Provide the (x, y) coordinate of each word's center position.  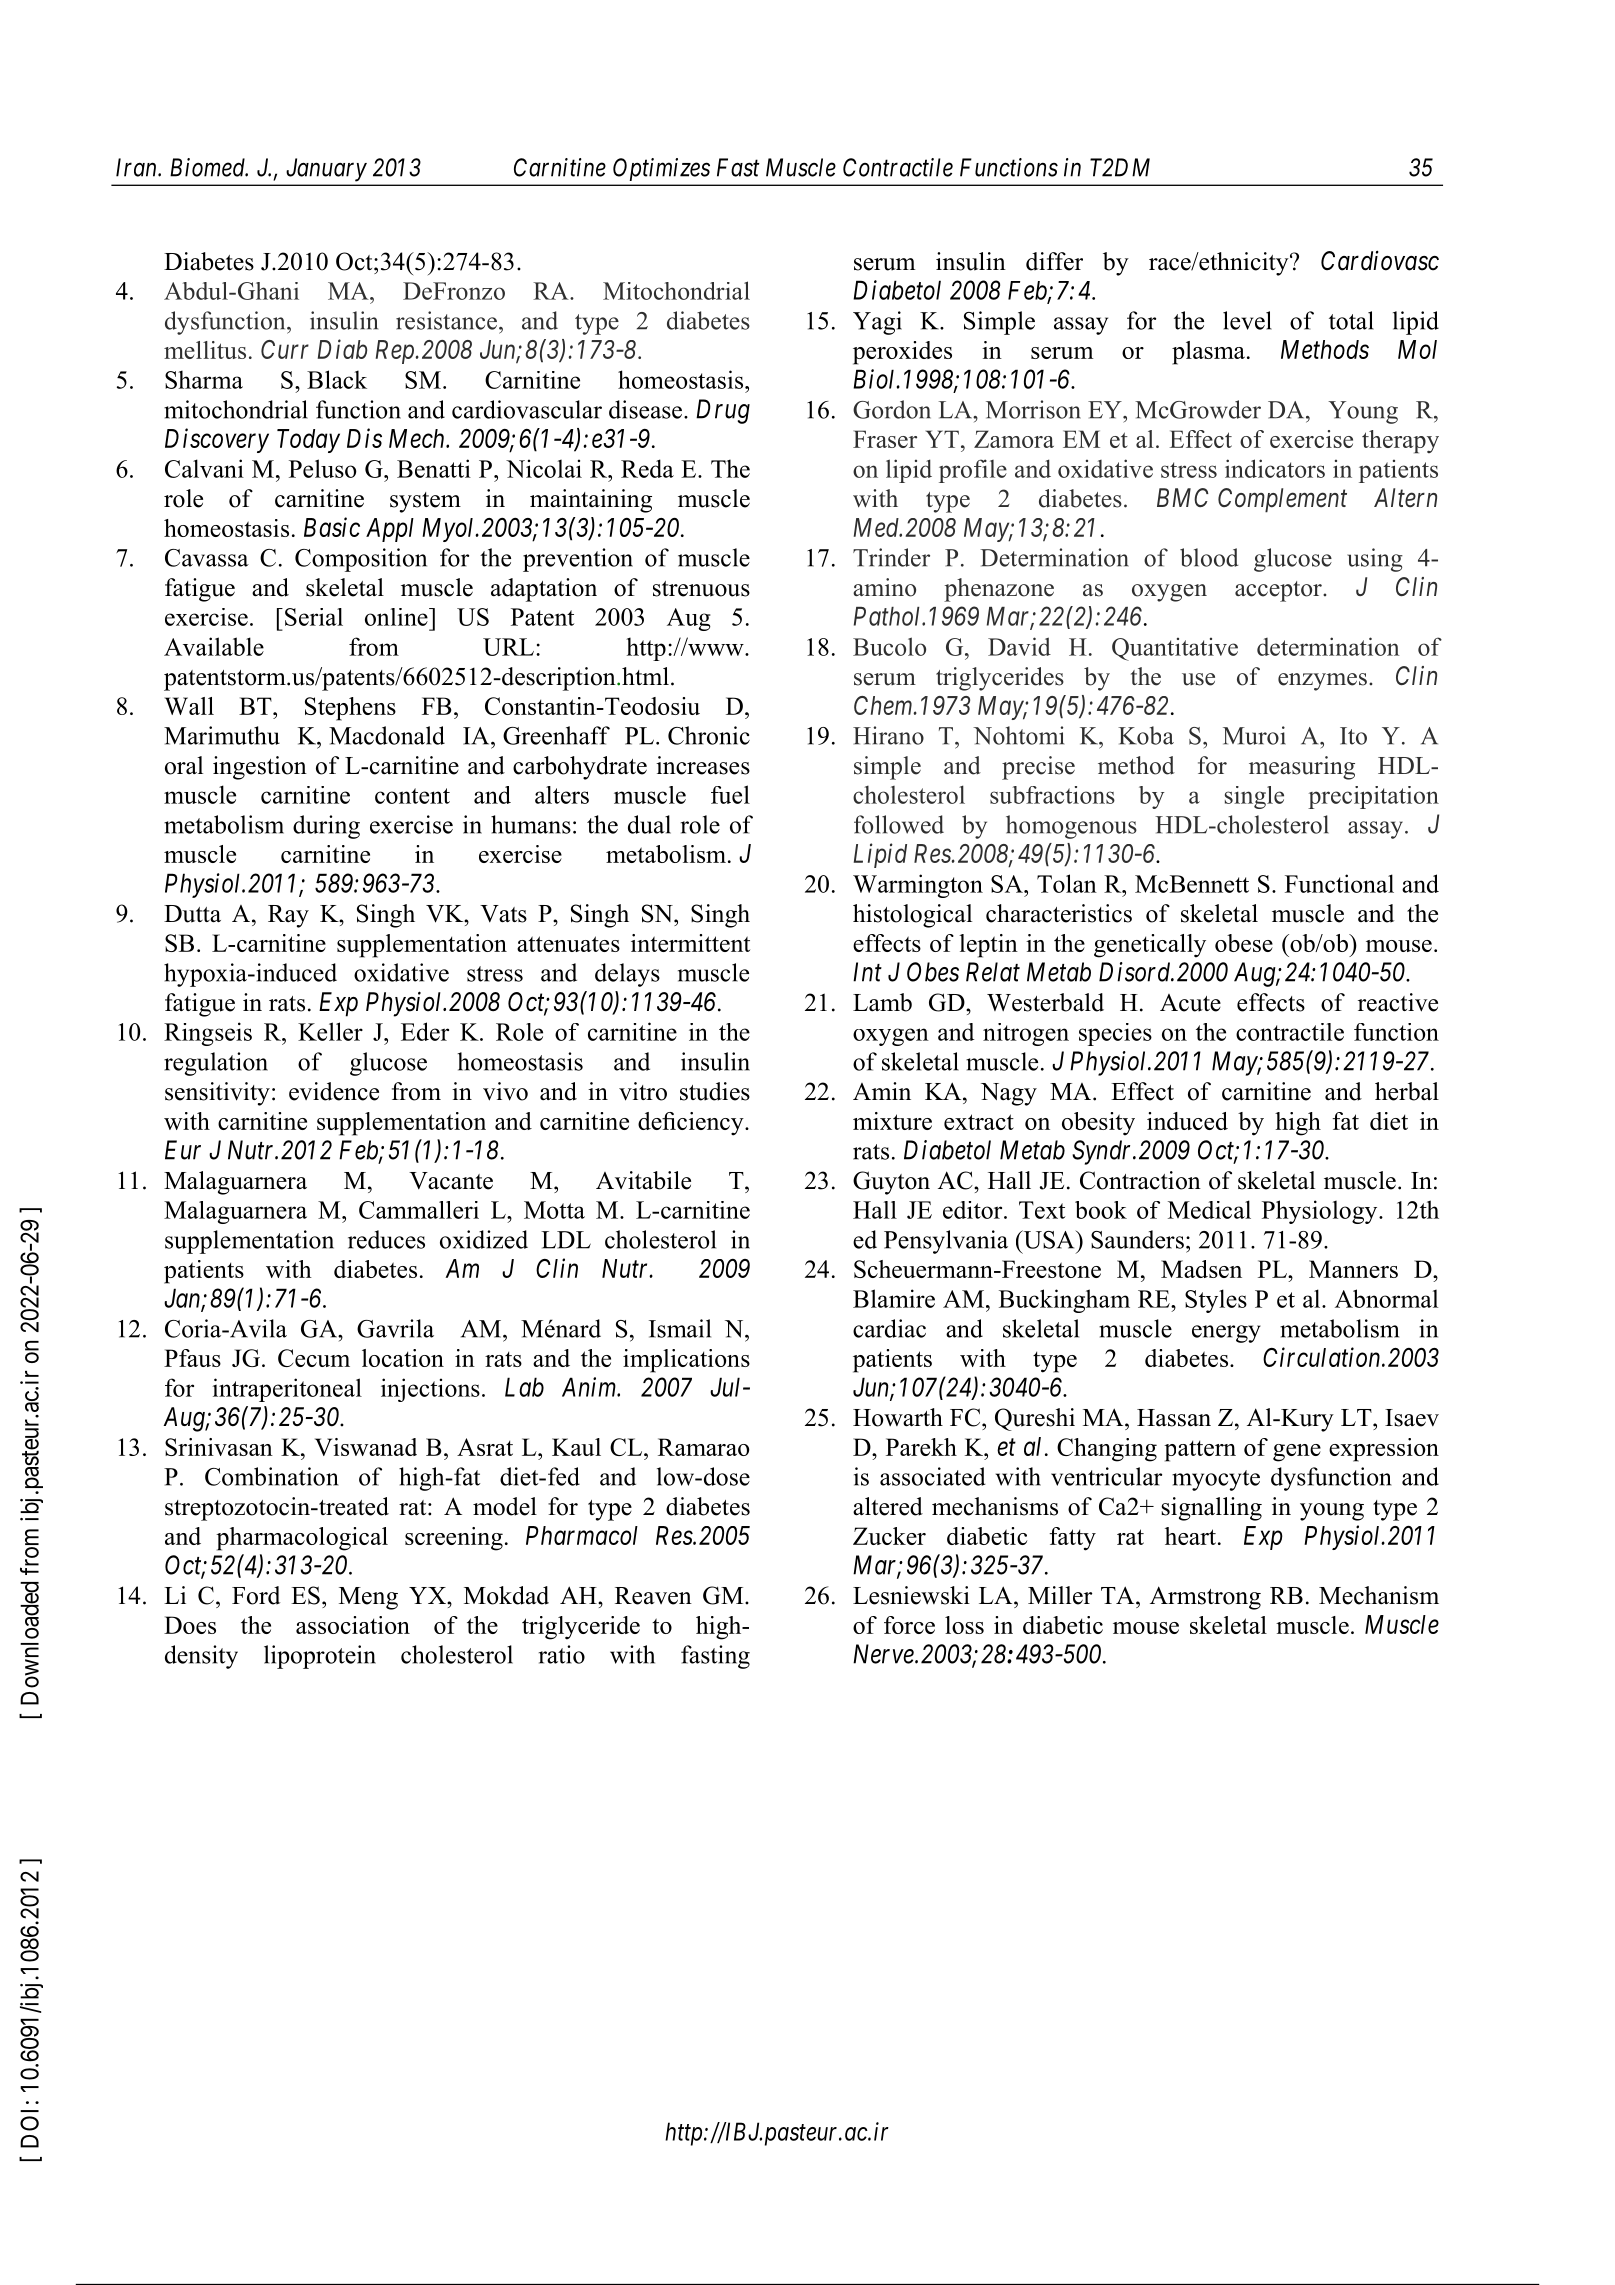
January (327, 169)
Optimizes (661, 169)
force (909, 1625)
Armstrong (1205, 1598)
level (1247, 320)
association (353, 1625)
